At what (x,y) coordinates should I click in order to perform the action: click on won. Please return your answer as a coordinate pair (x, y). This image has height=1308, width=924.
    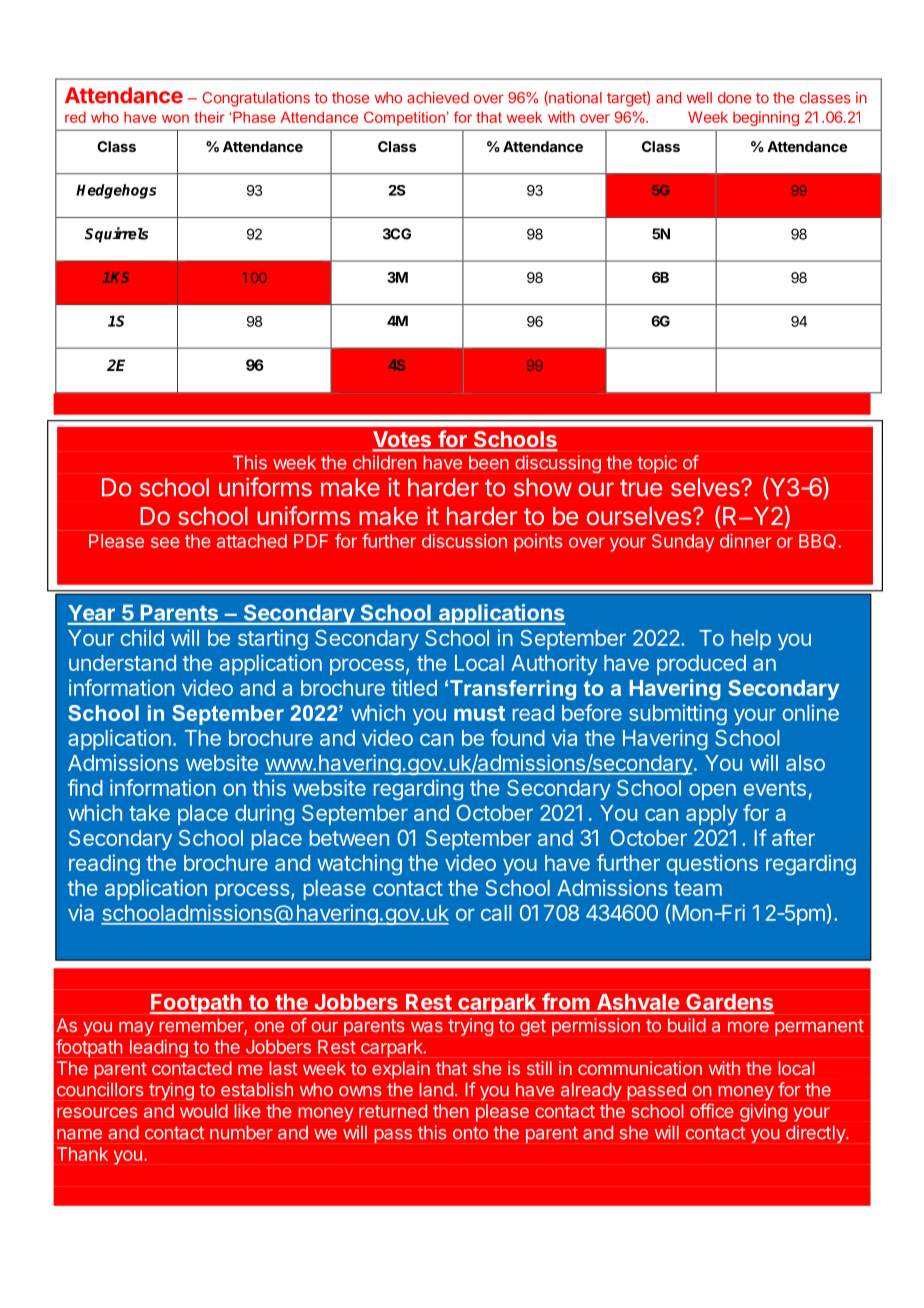
    Looking at the image, I should click on (175, 118).
